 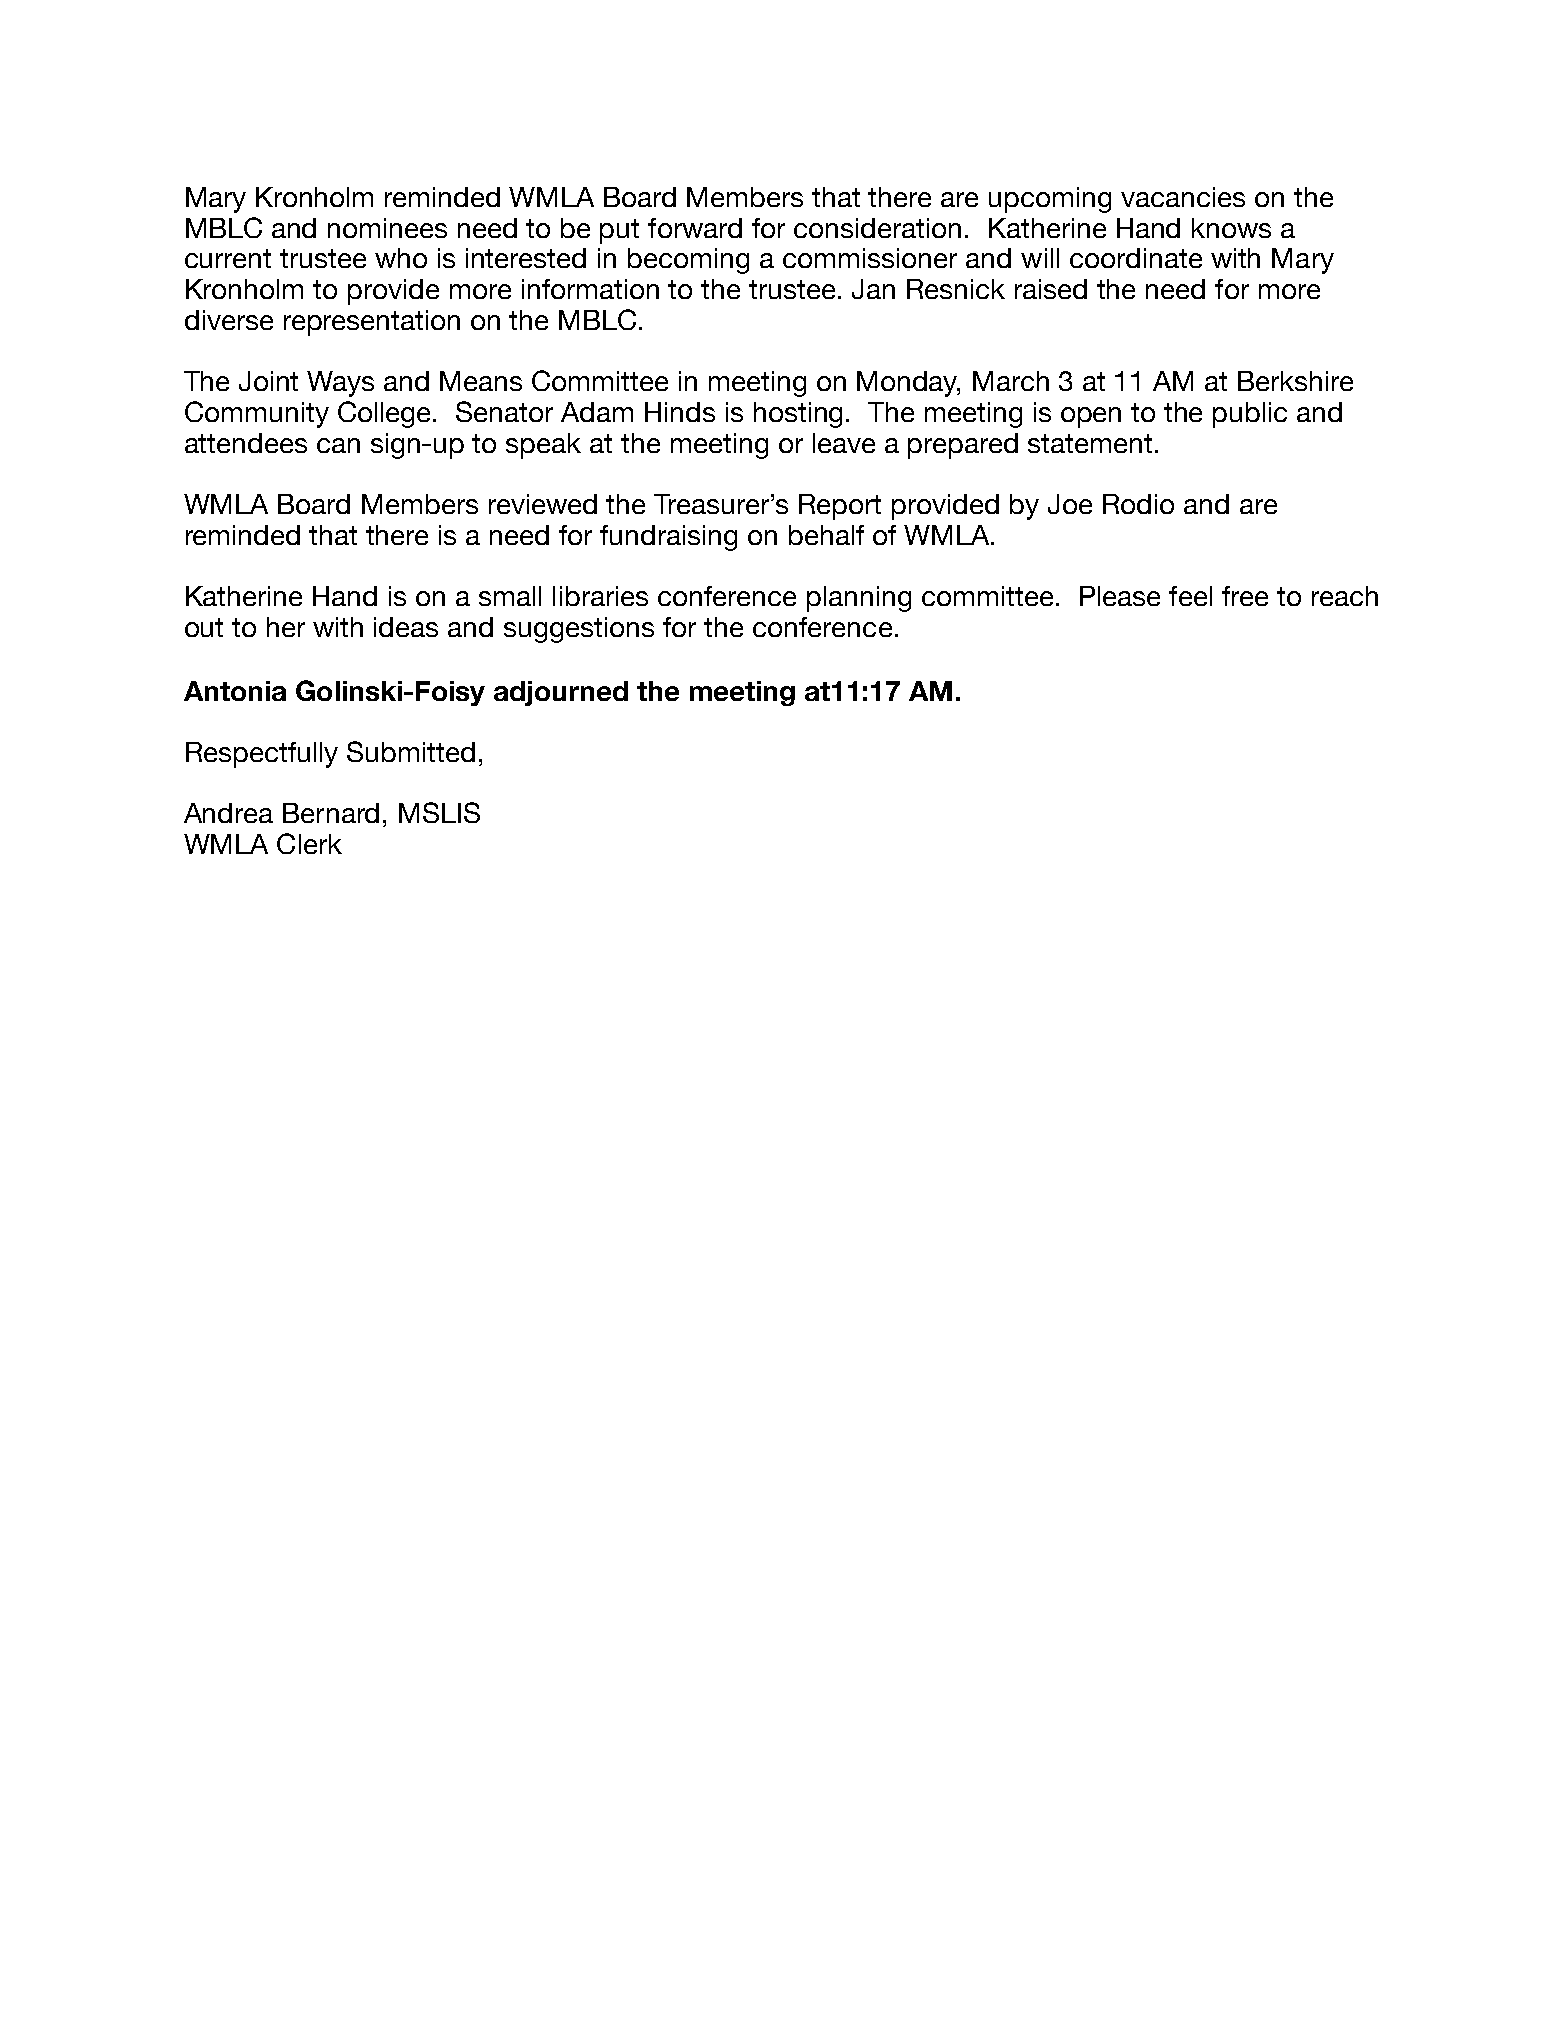 What do you see at coordinates (340, 384) in the page?
I see `Ways` at bounding box center [340, 384].
